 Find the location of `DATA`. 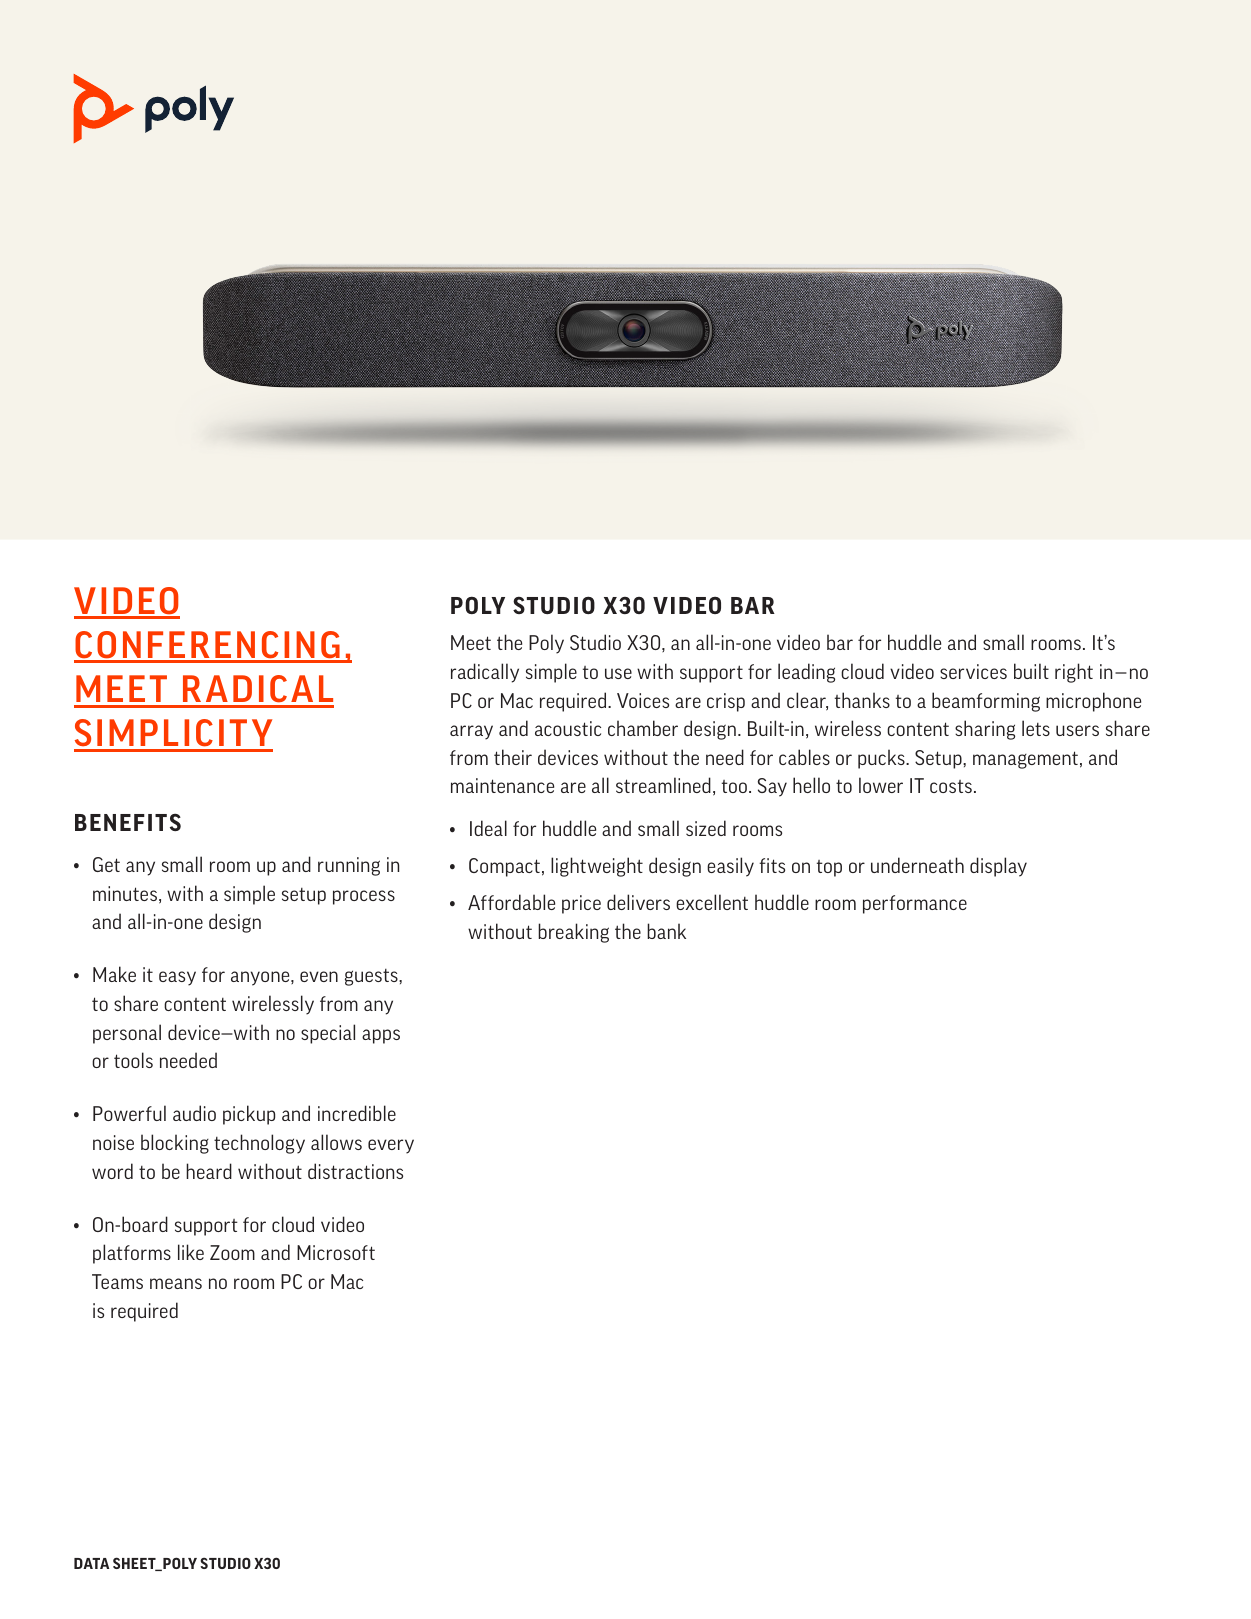

DATA is located at coordinates (91, 1563).
